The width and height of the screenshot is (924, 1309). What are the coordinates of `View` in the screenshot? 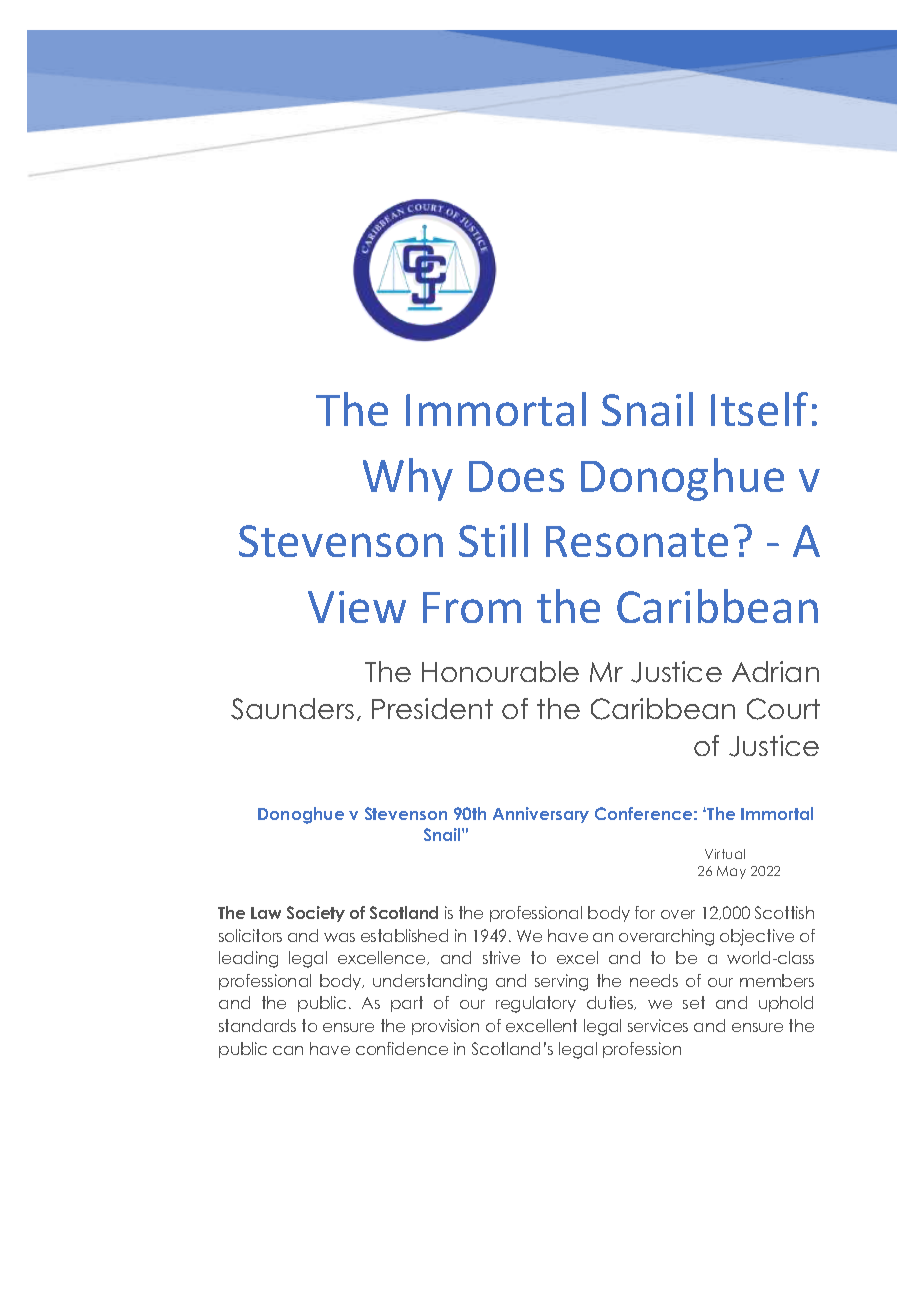 It's located at (357, 607).
